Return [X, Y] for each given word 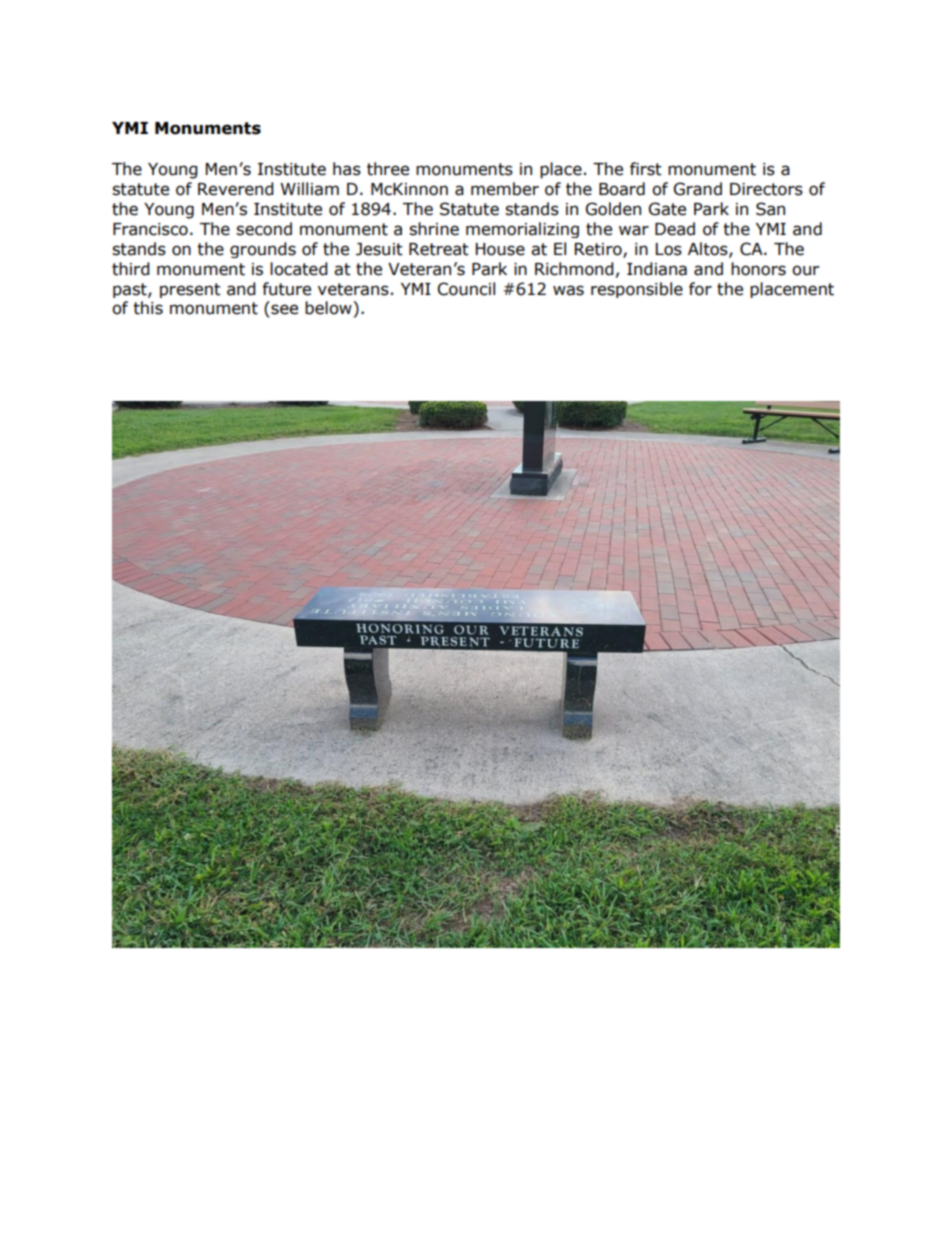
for [700, 289]
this [148, 308]
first [646, 169]
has [347, 169]
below [329, 308]
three [388, 169]
